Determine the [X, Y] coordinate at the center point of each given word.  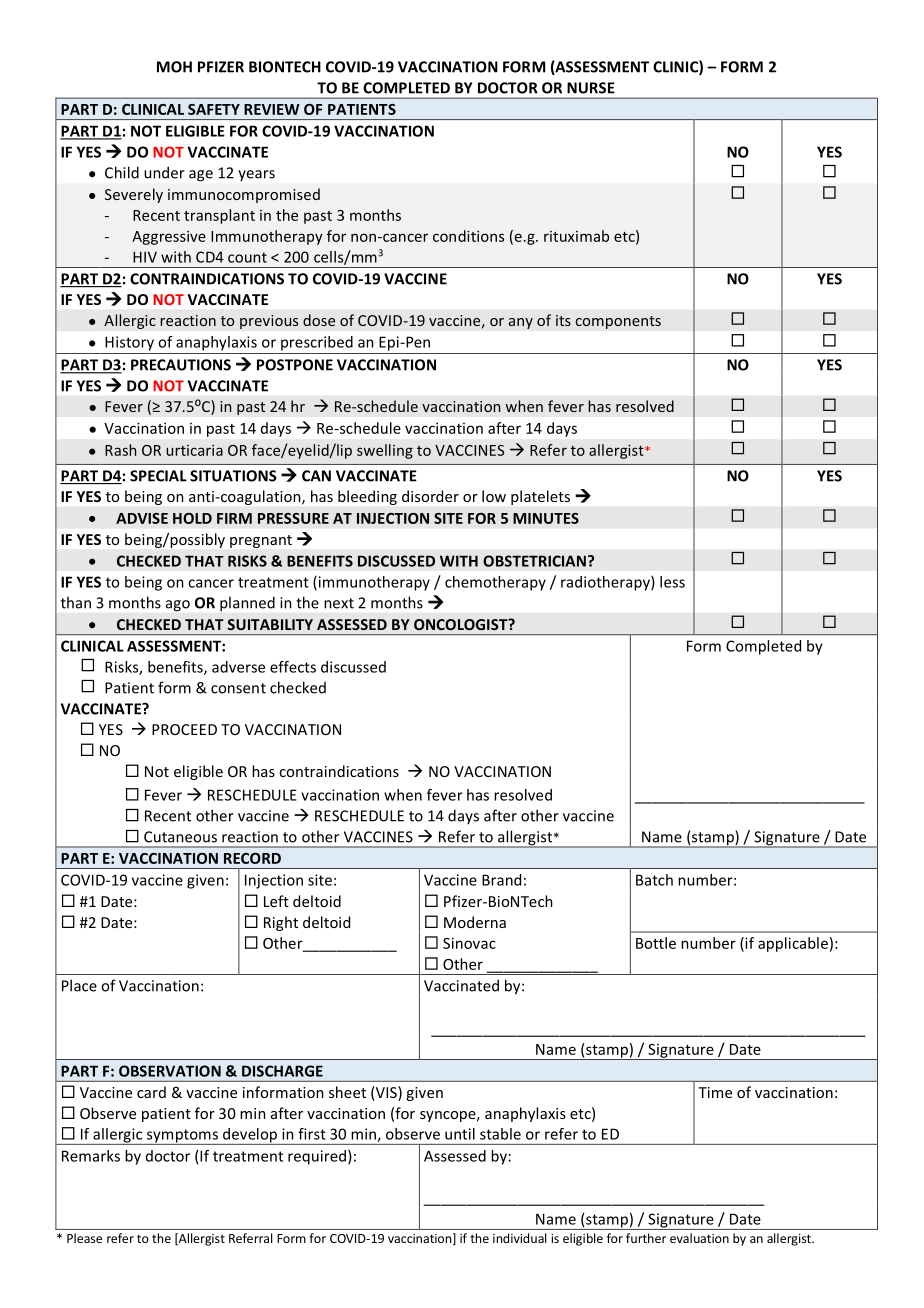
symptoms [182, 1137]
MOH [174, 67]
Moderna [475, 922]
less [672, 582]
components [618, 322]
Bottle [656, 943]
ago [178, 606]
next [339, 603]
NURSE [591, 88]
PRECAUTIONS [181, 365]
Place [79, 985]
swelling [385, 451]
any [521, 323]
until [460, 1134]
